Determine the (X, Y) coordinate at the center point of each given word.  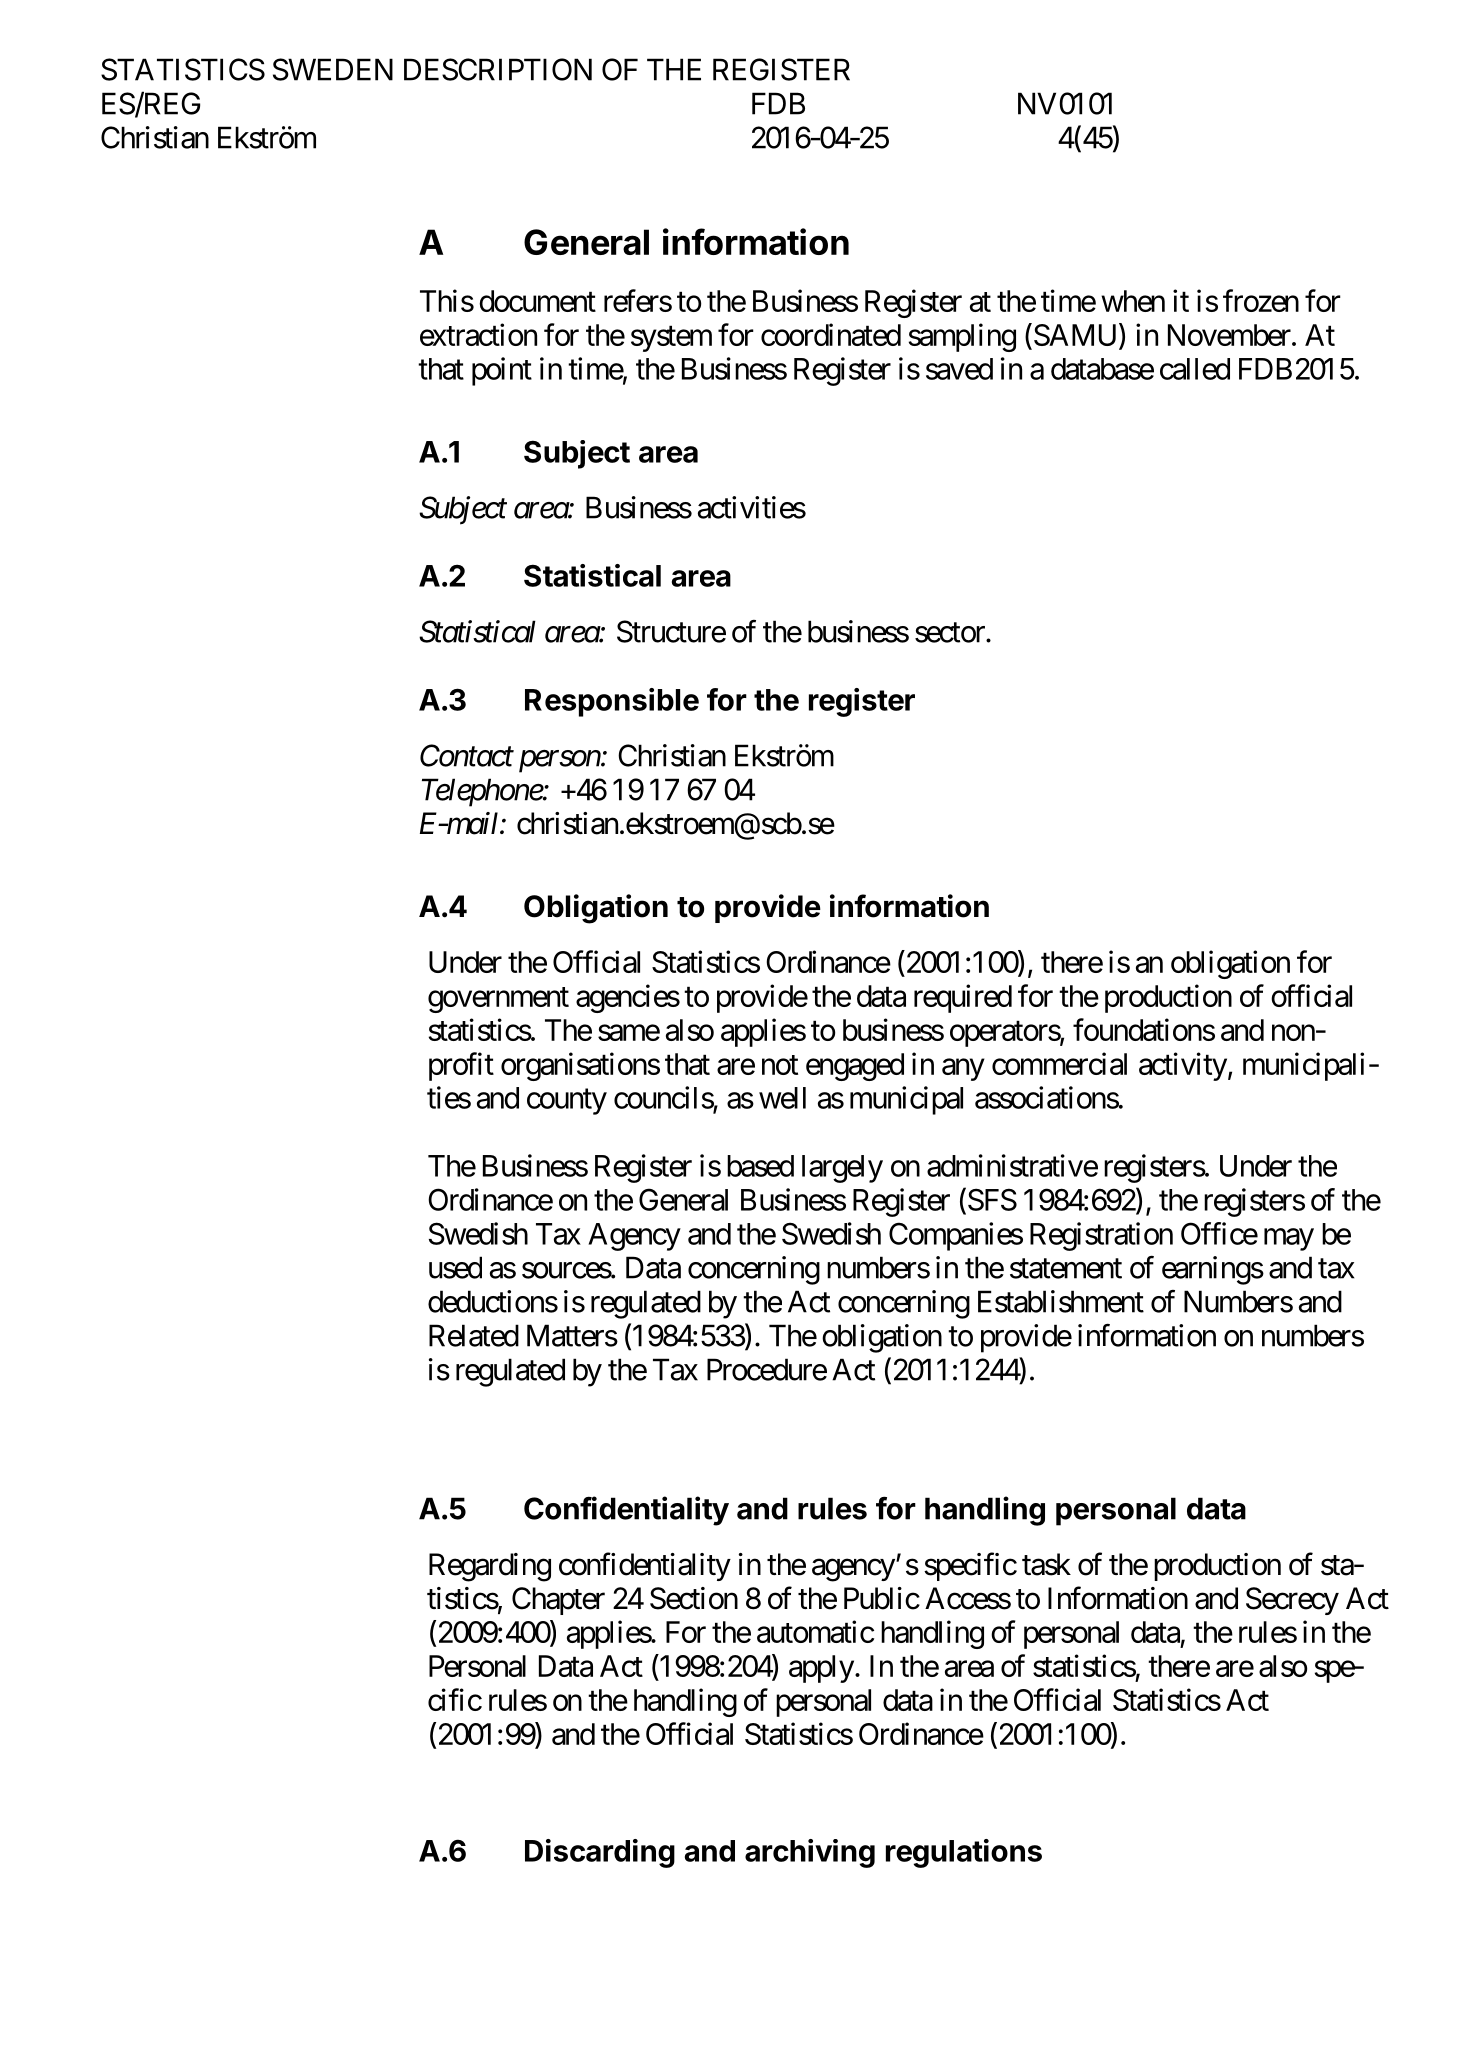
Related (474, 1335)
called (1195, 369)
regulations (964, 1853)
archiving (810, 1853)
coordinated (831, 334)
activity (1183, 1066)
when (1133, 301)
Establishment (1061, 1301)
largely (842, 1169)
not (780, 1065)
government (498, 1000)
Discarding (600, 1853)
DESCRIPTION (498, 69)
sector (951, 633)
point (502, 371)
